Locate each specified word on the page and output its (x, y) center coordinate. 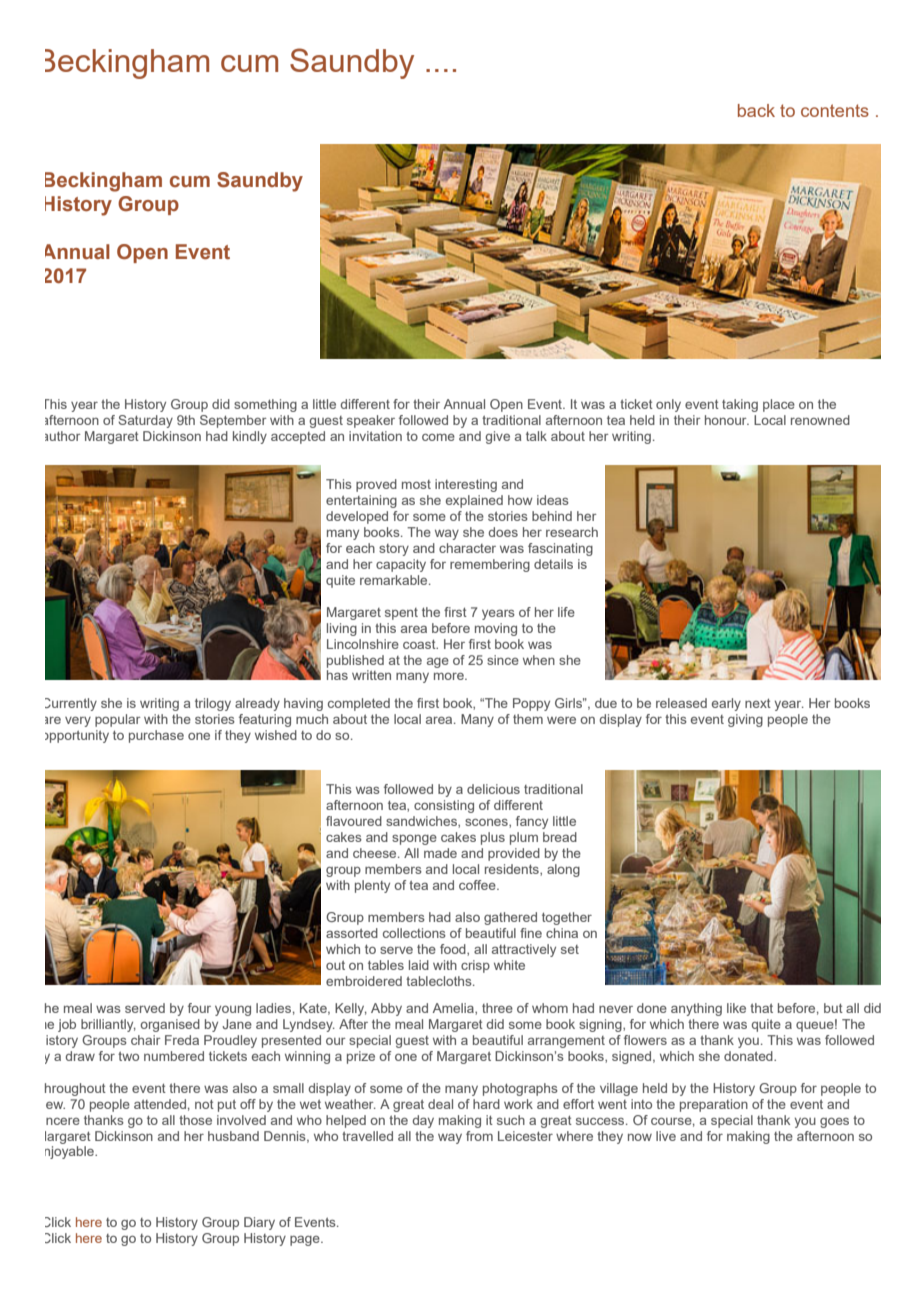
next (758, 703)
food (454, 950)
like (736, 1008)
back (756, 110)
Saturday (145, 421)
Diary (259, 1223)
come (438, 437)
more (450, 676)
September (233, 421)
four (199, 1008)
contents (835, 110)
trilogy (213, 704)
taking (740, 405)
